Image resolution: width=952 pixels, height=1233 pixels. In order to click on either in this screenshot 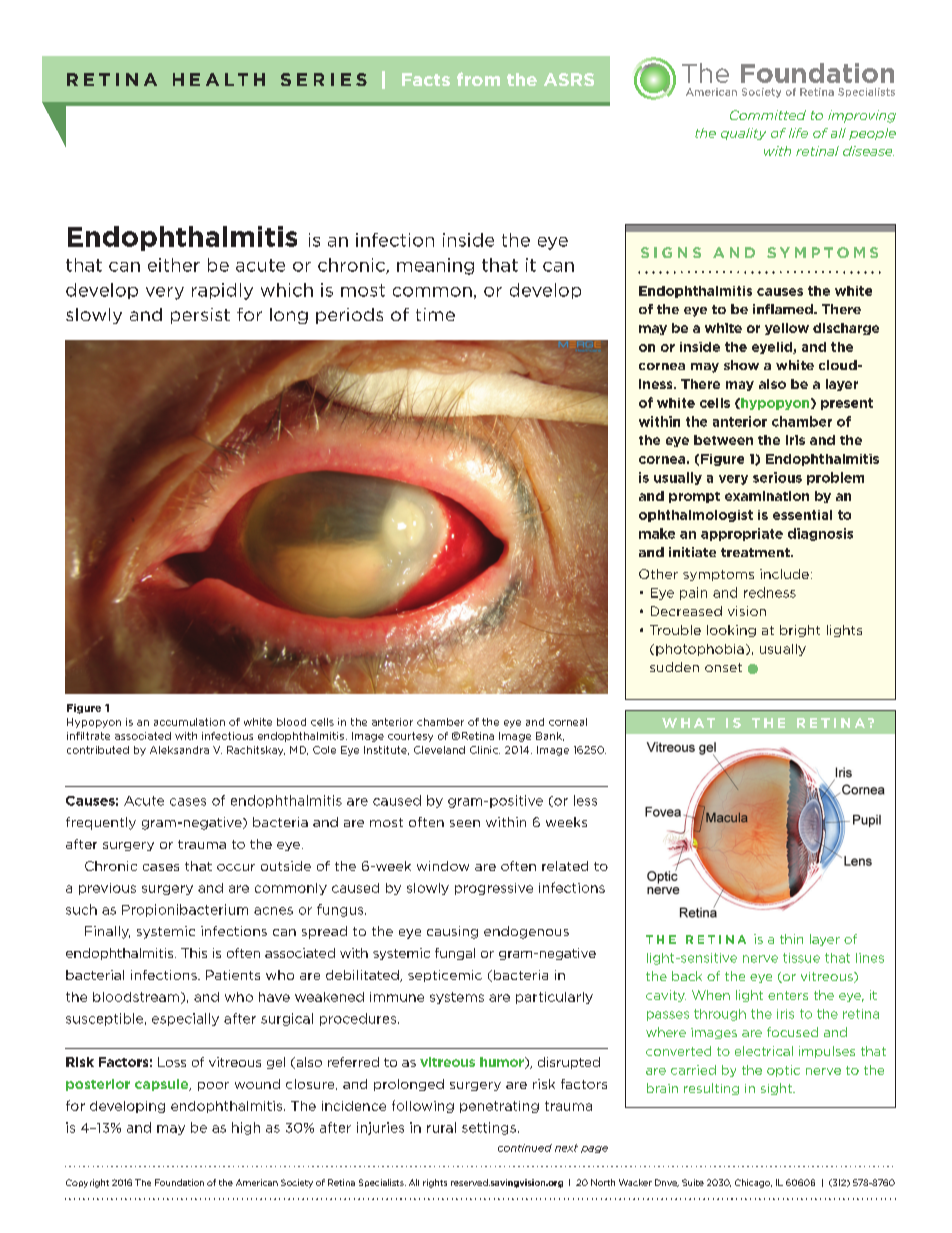, I will do `click(174, 265)`.
